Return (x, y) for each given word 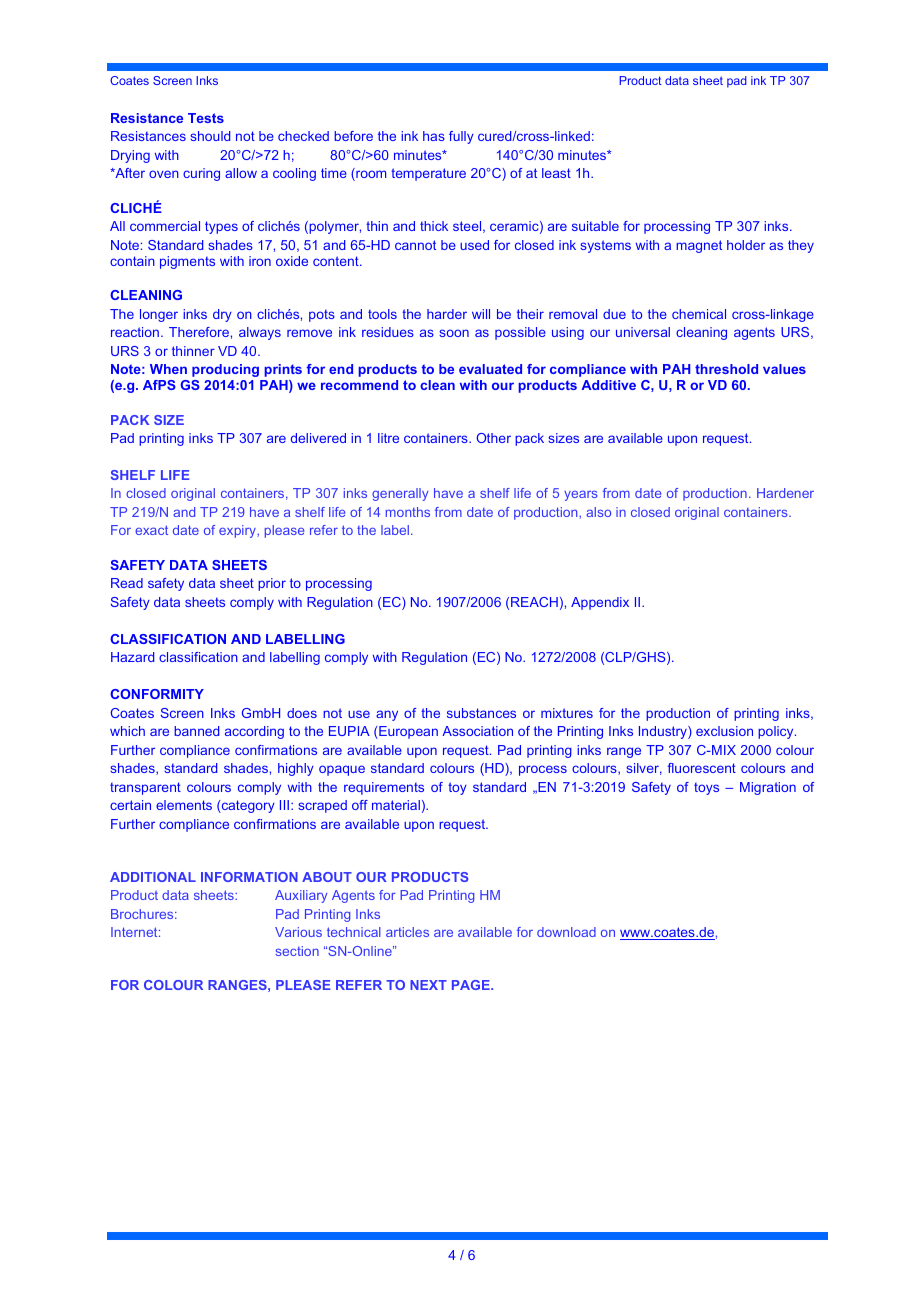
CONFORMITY (157, 694)
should (210, 136)
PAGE (472, 985)
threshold (726, 369)
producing (225, 370)
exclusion (724, 731)
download (566, 932)
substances (481, 713)
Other (493, 438)
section (297, 951)
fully (461, 137)
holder (746, 245)
